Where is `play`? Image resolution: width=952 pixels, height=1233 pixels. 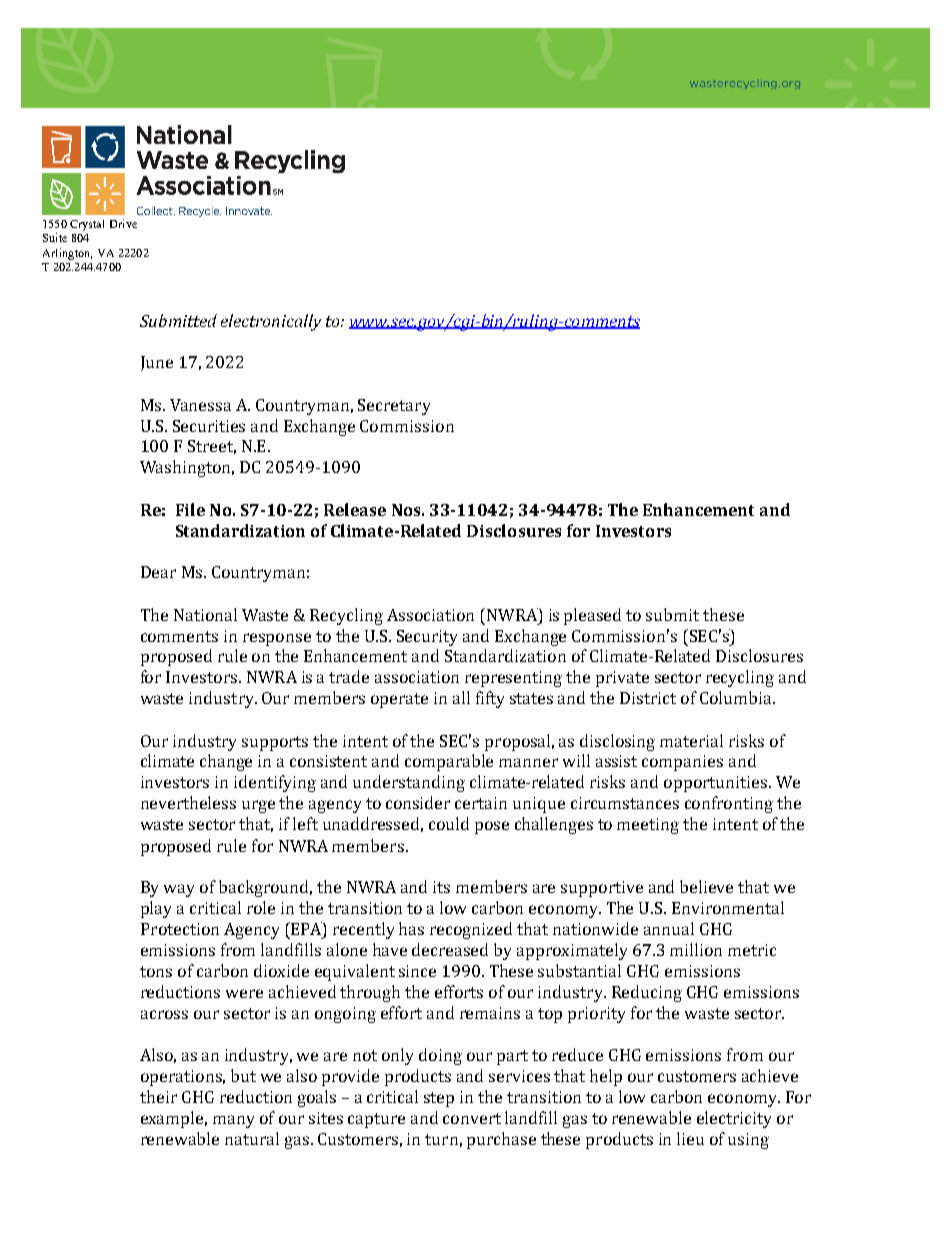
play is located at coordinates (156, 909).
